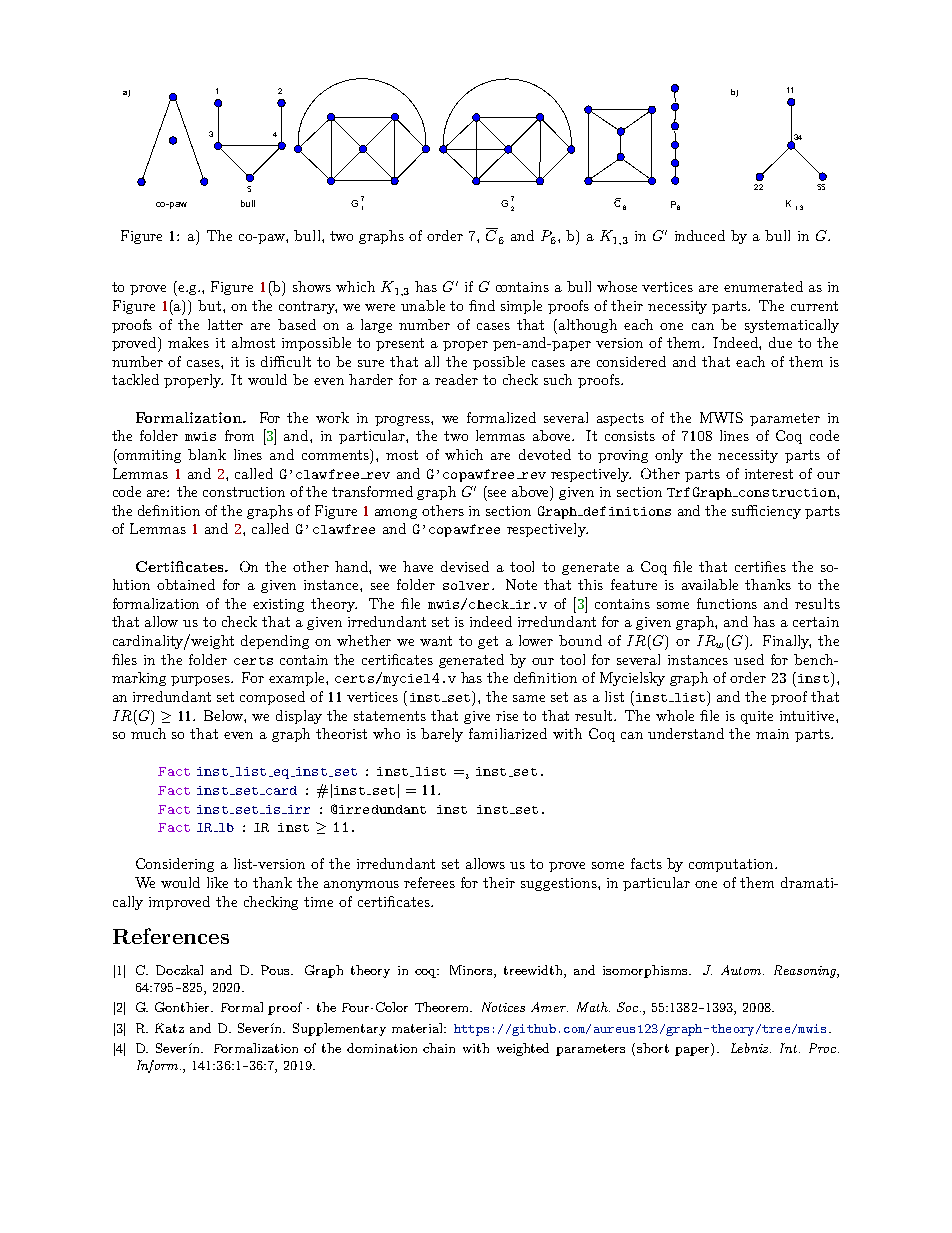  I want to click on find, so click(482, 305).
